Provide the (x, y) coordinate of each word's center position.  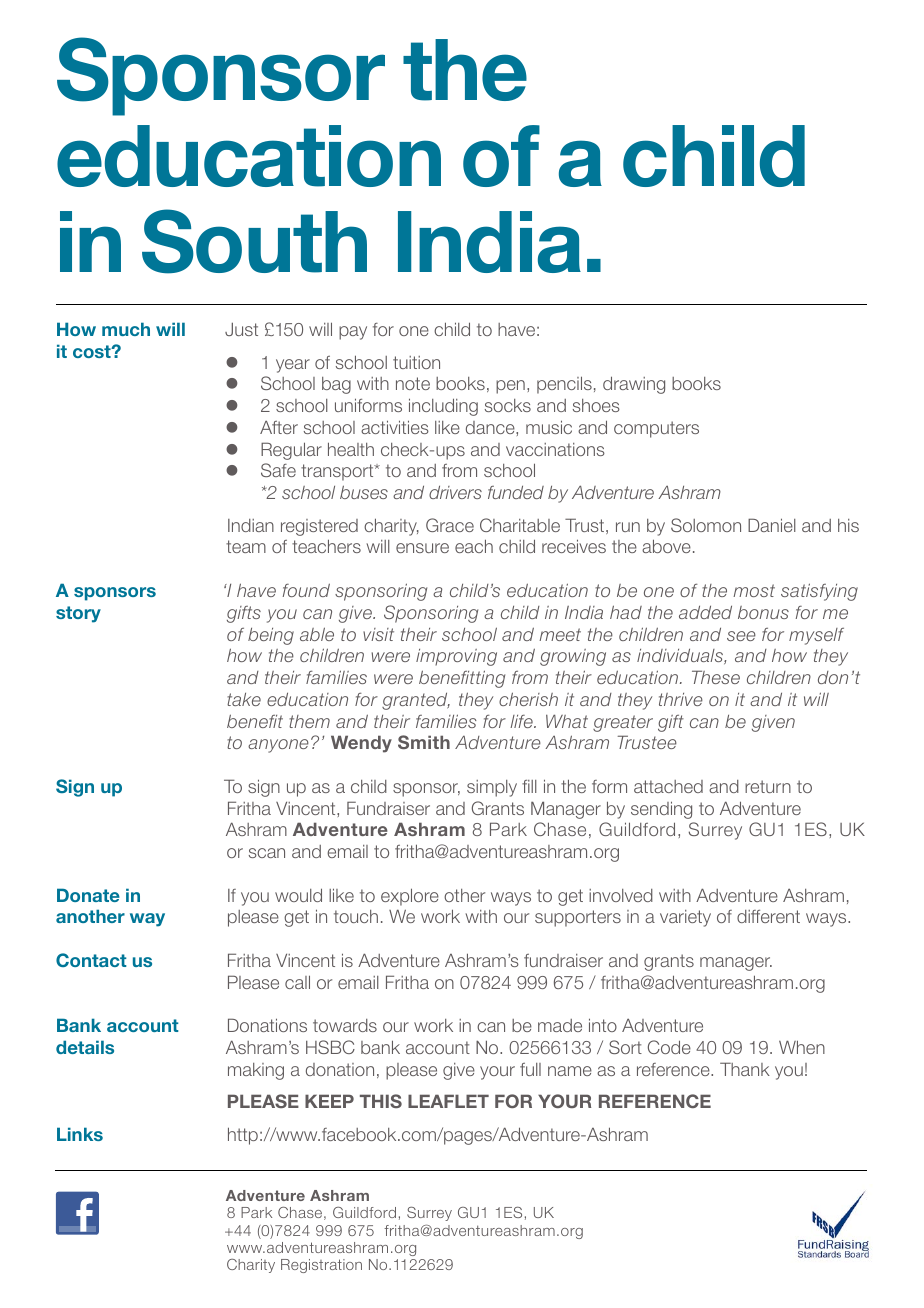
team (246, 546)
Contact (91, 960)
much (126, 329)
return (768, 786)
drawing (634, 385)
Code (669, 1047)
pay (353, 333)
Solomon (706, 525)
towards (345, 1025)
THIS (381, 1101)
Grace (450, 525)
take (244, 699)
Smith (424, 742)
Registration (321, 1266)
